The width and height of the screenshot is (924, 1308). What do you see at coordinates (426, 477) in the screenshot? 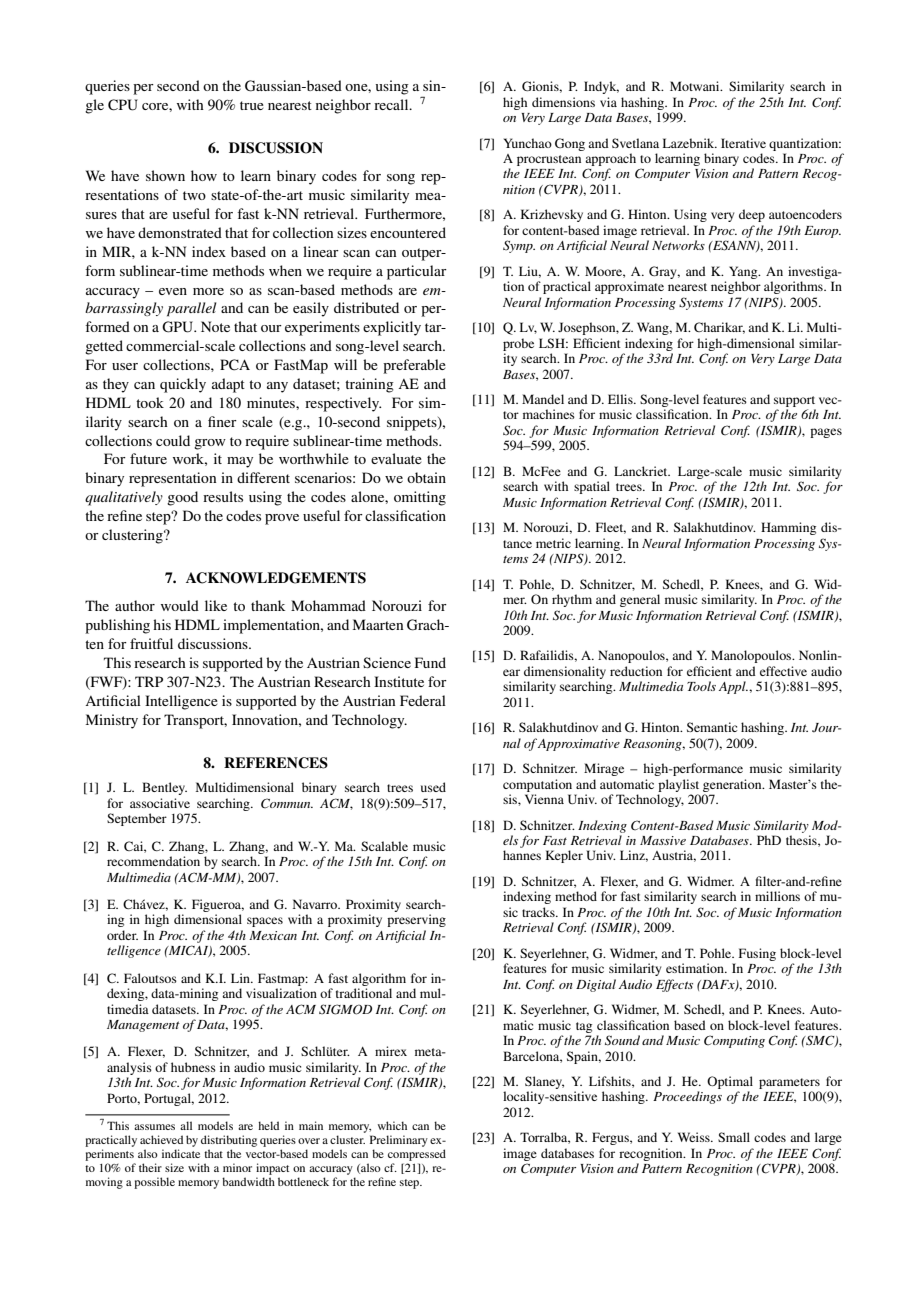
I see `obtain` at bounding box center [426, 477].
